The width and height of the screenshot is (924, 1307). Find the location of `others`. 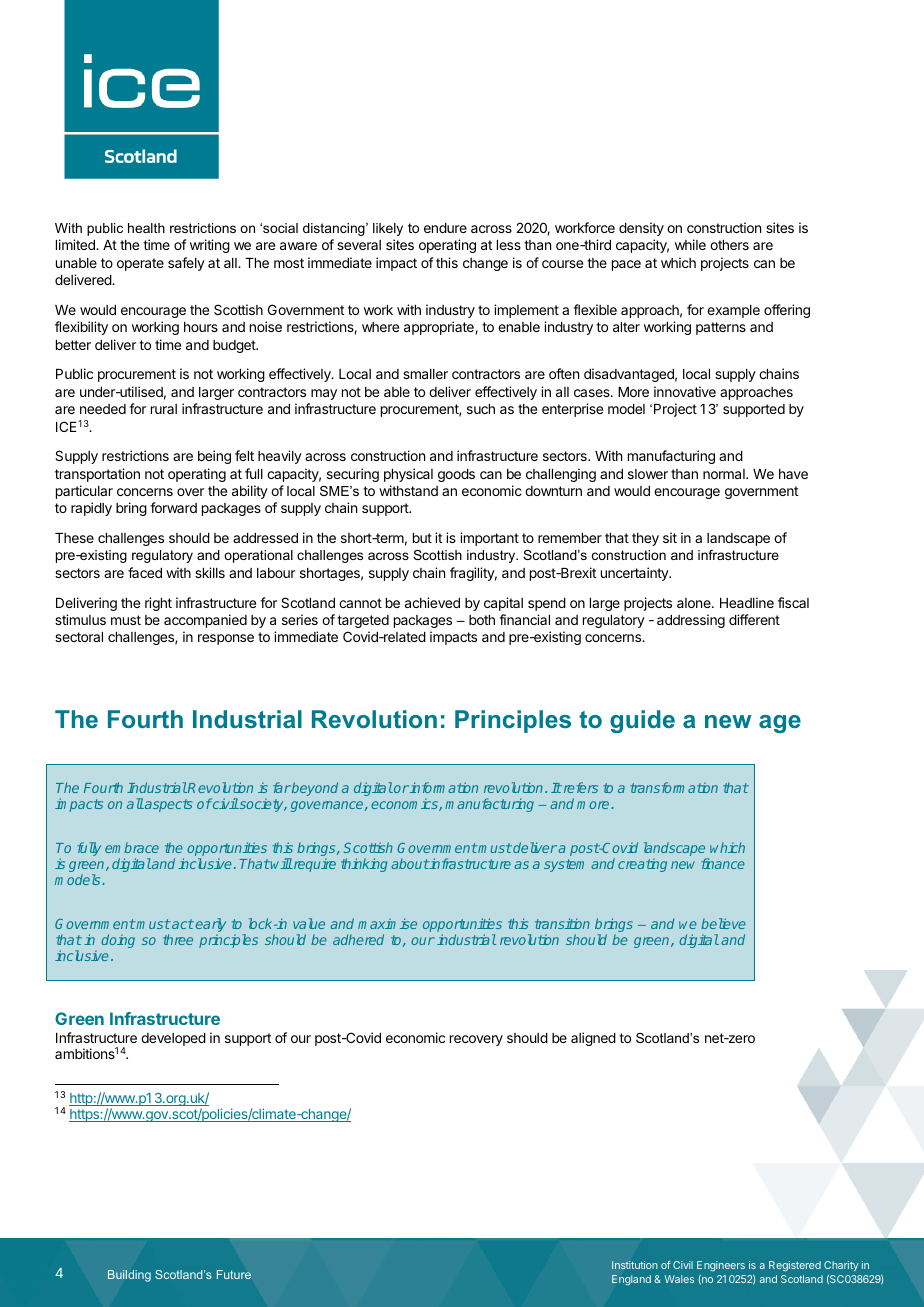

others is located at coordinates (729, 245).
